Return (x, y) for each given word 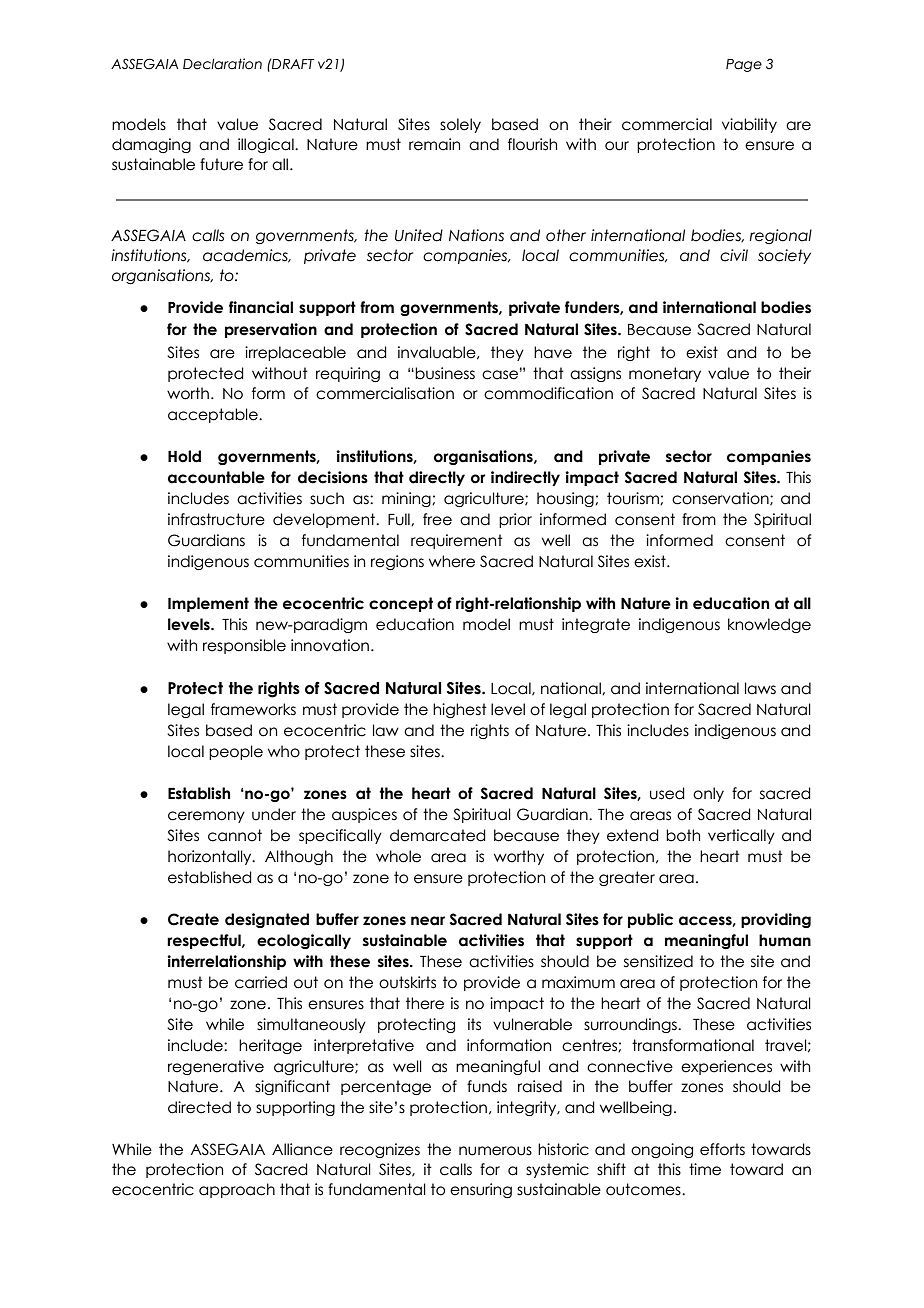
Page (744, 65)
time (705, 1169)
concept (401, 604)
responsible (244, 646)
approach (237, 1190)
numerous (495, 1151)
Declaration (222, 64)
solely (460, 125)
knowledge (769, 625)
